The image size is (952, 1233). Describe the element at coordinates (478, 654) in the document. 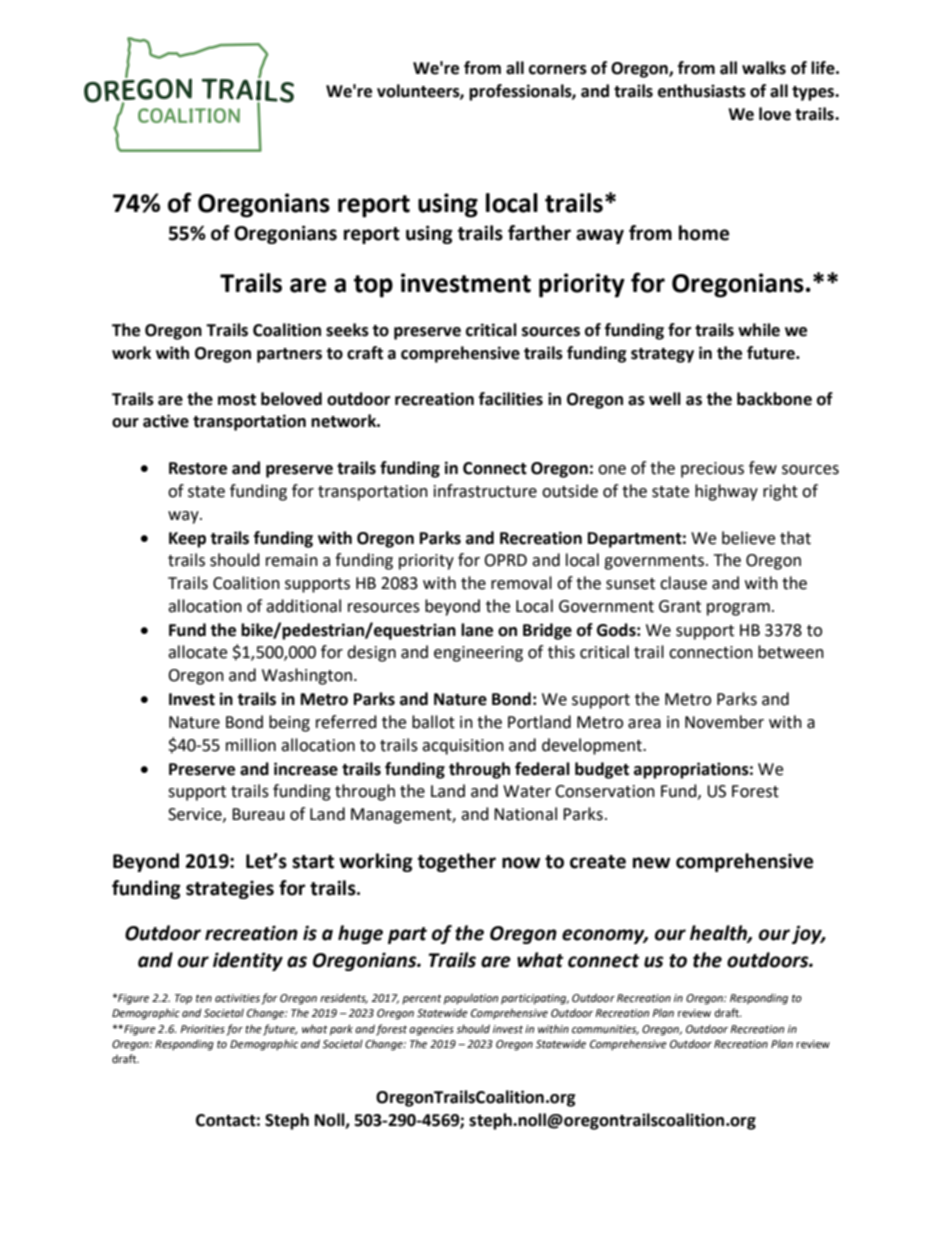

I see `engineering` at that location.
